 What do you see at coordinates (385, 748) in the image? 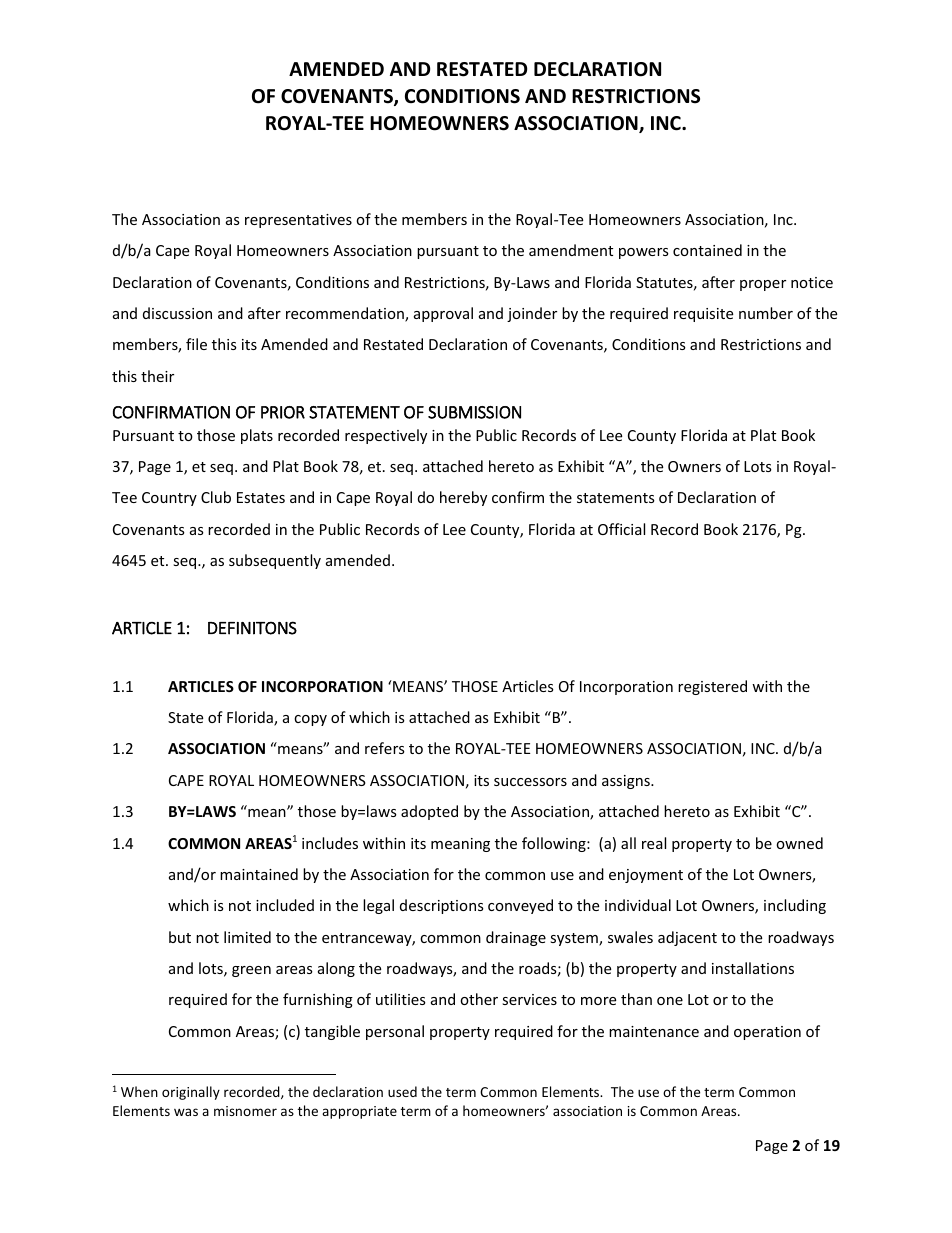
I see `refers` at bounding box center [385, 748].
